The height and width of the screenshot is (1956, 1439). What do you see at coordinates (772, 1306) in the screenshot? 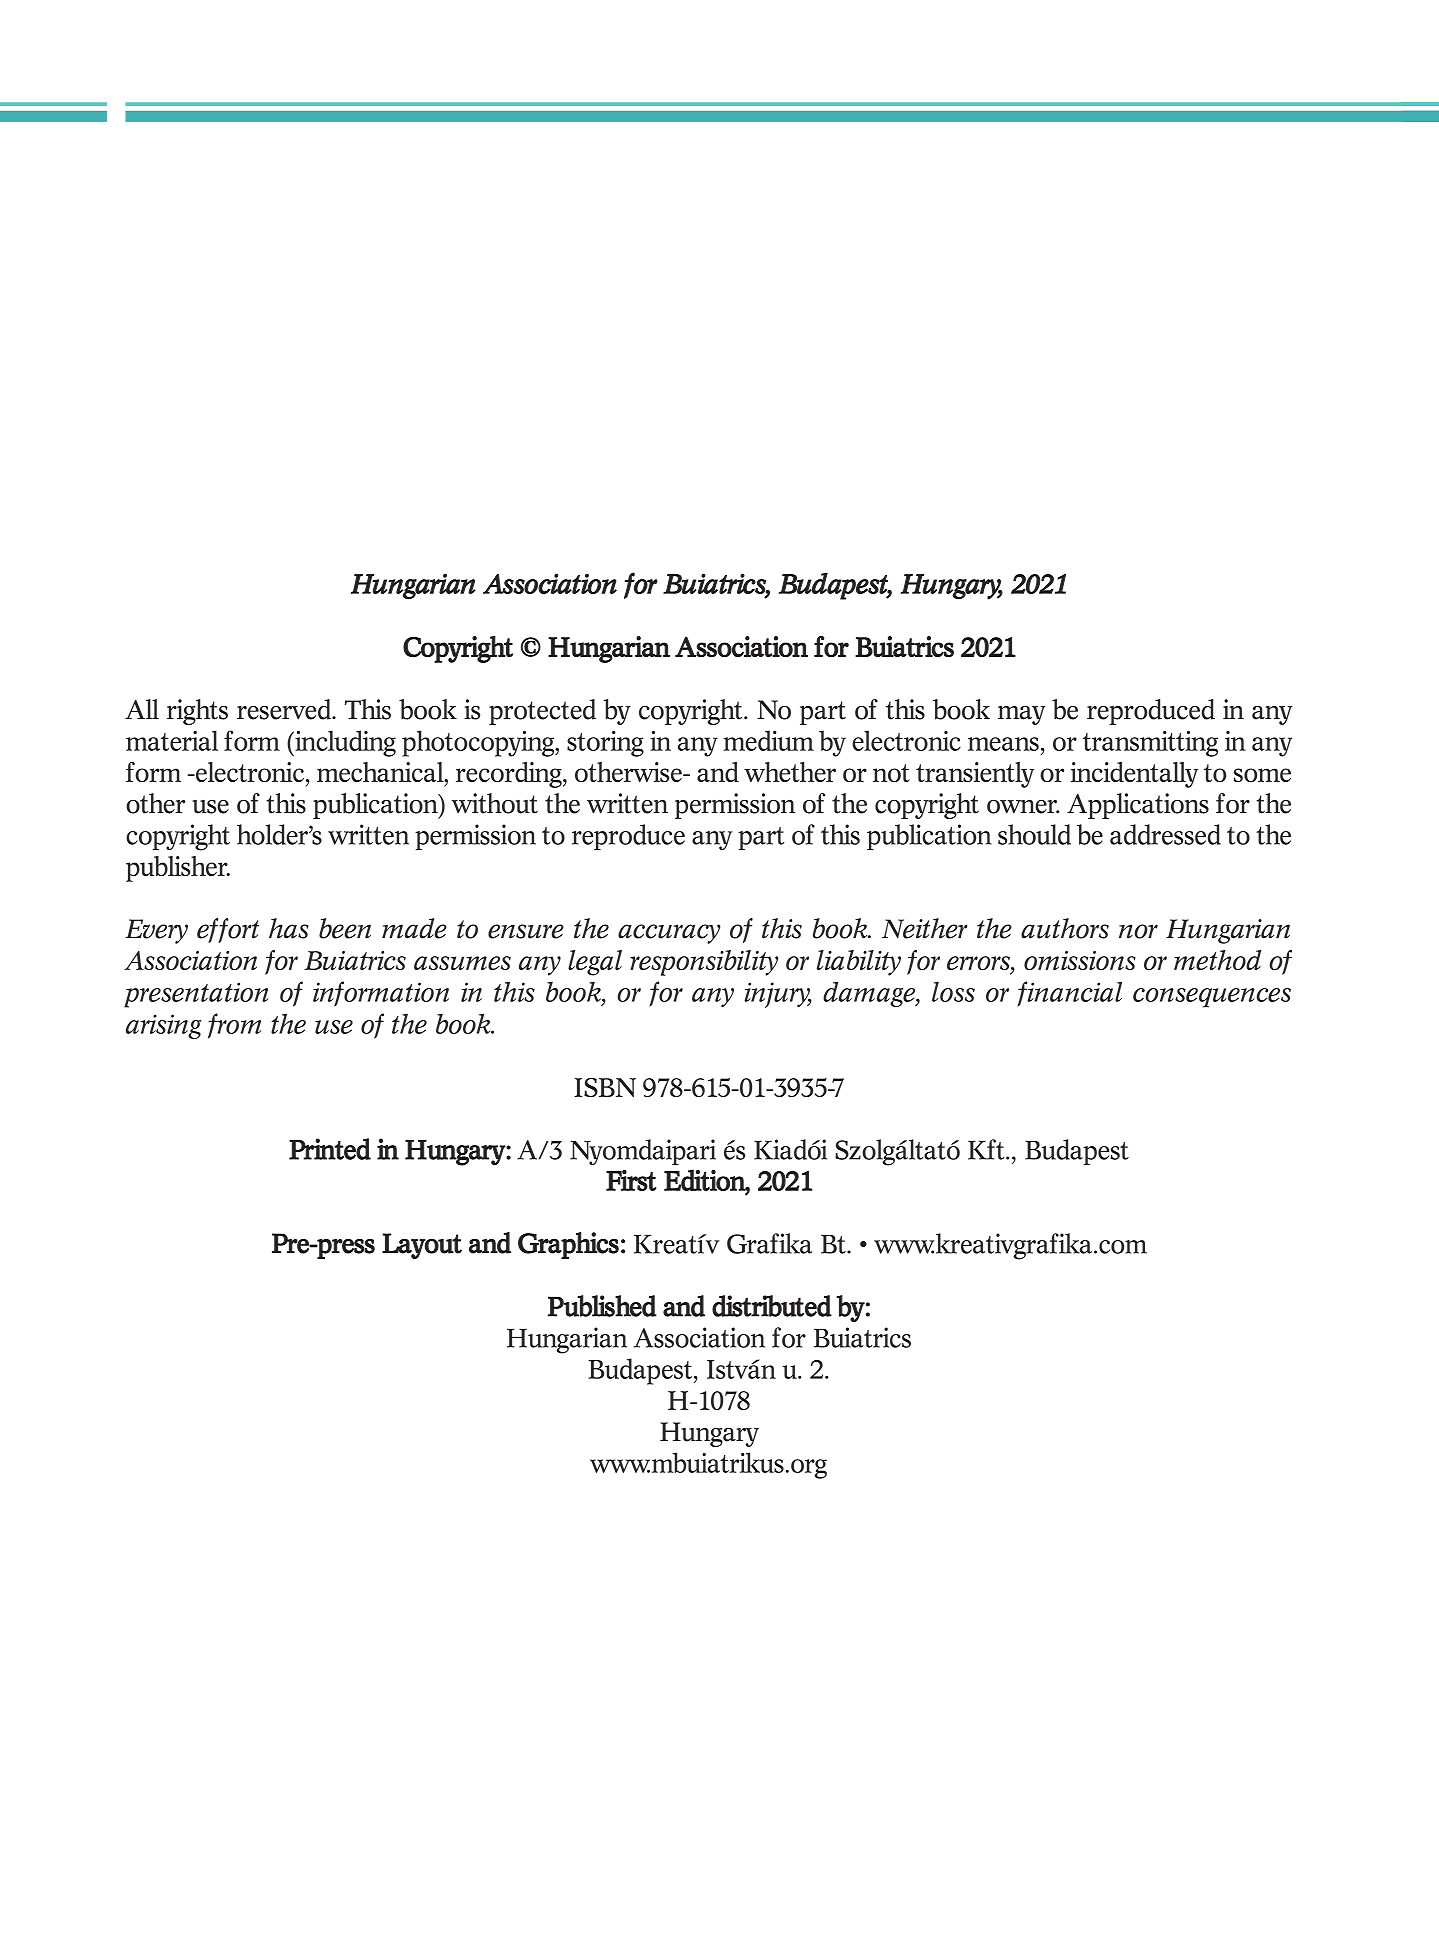
I see `distributed` at bounding box center [772, 1306].
